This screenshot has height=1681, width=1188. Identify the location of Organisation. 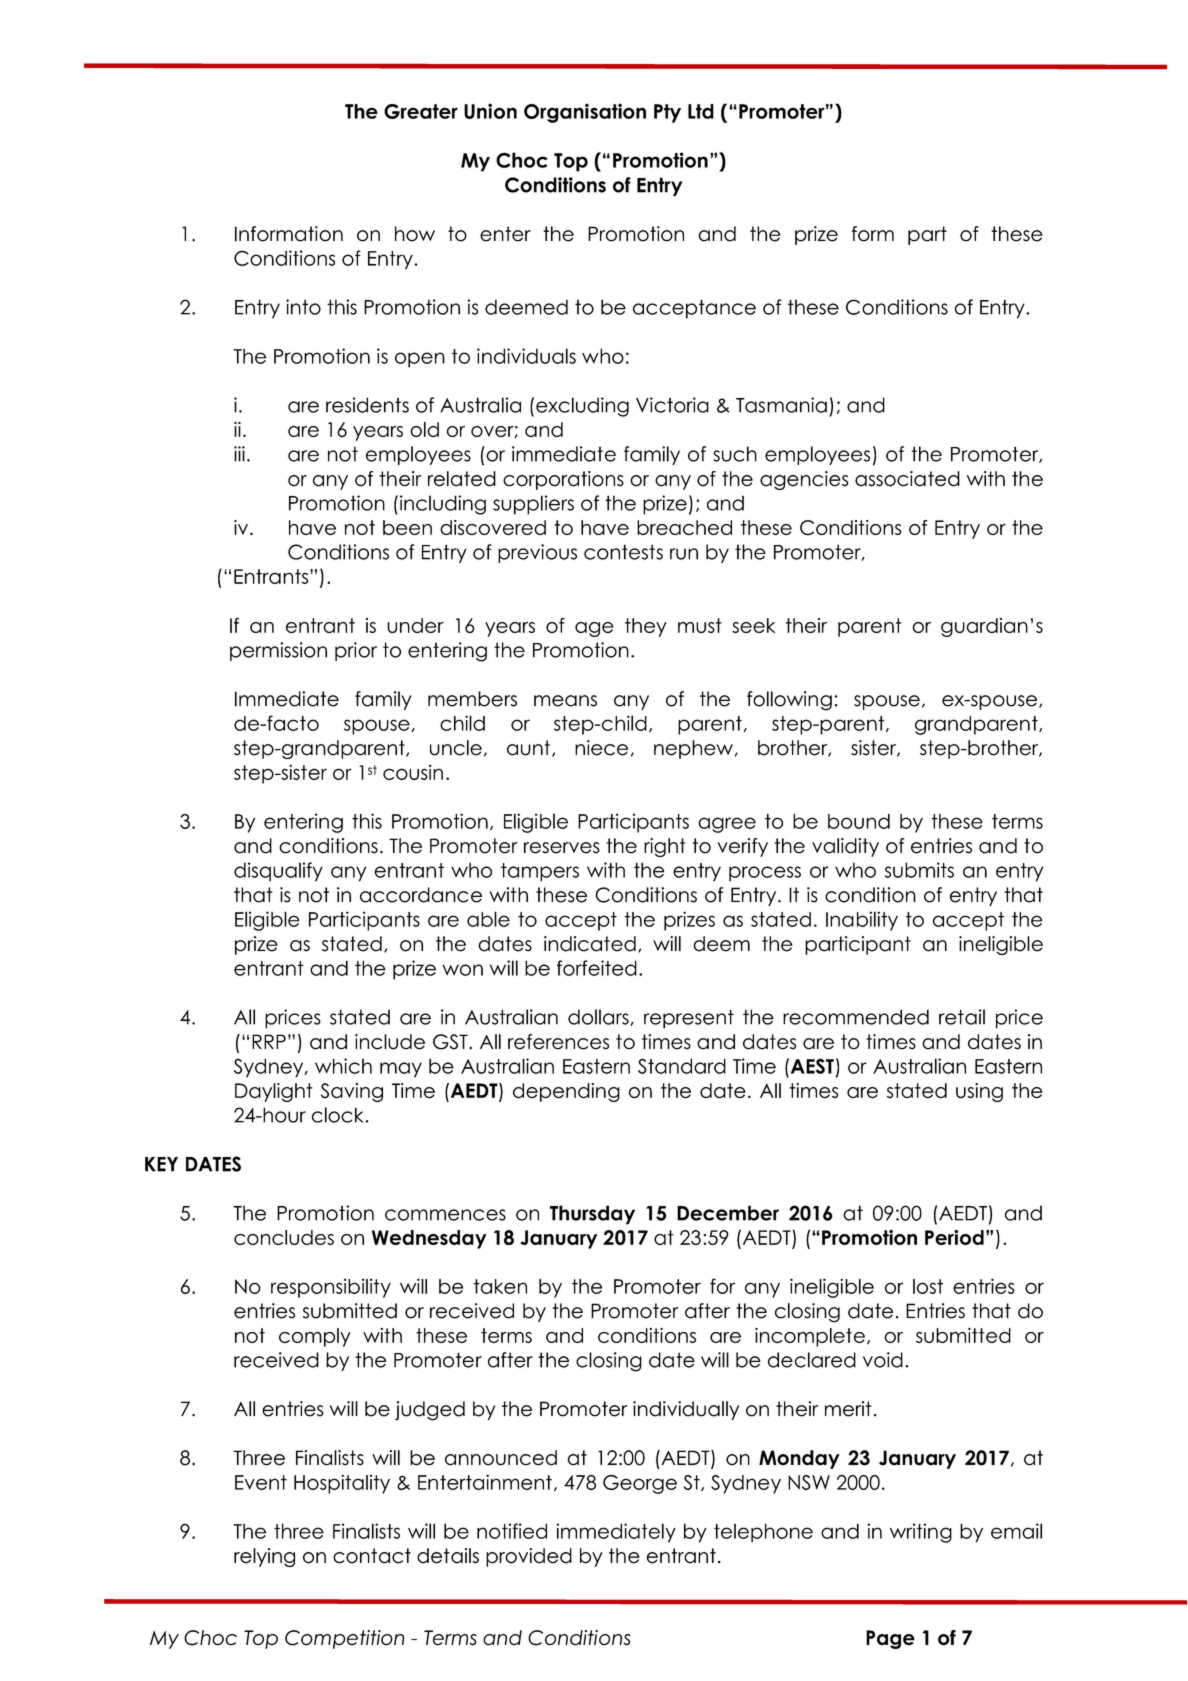
(585, 113).
